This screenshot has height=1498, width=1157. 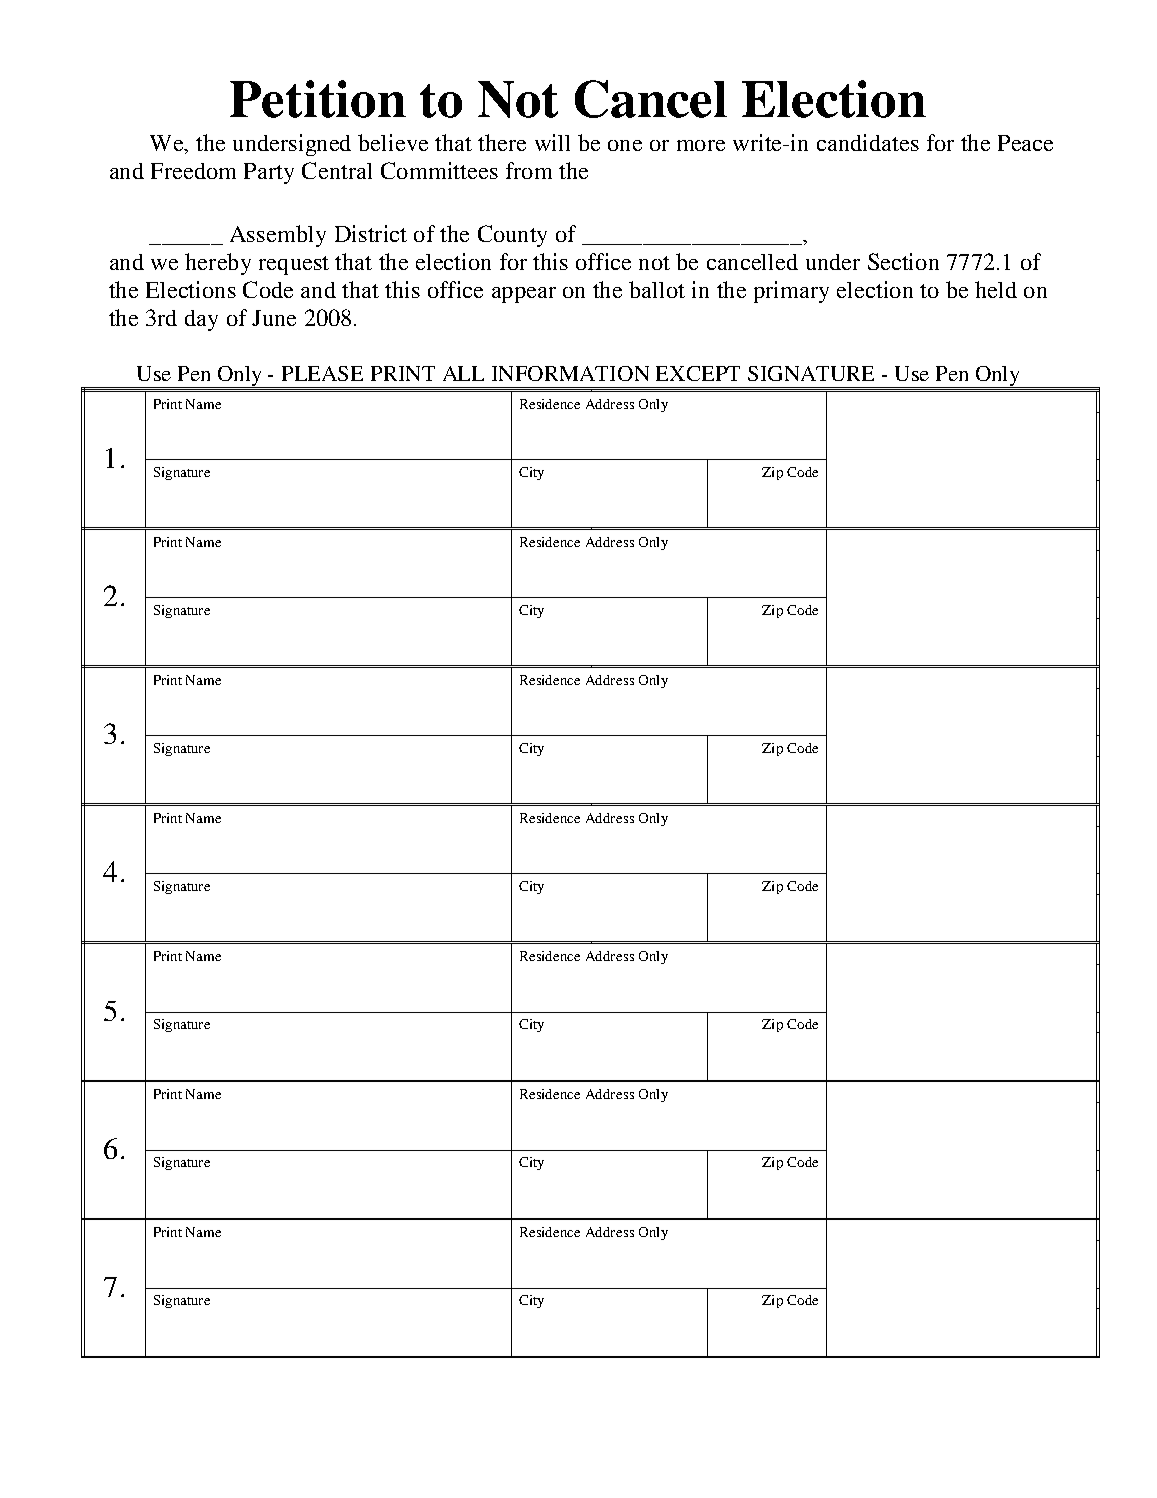 What do you see at coordinates (552, 142) in the screenshot?
I see `will` at bounding box center [552, 142].
